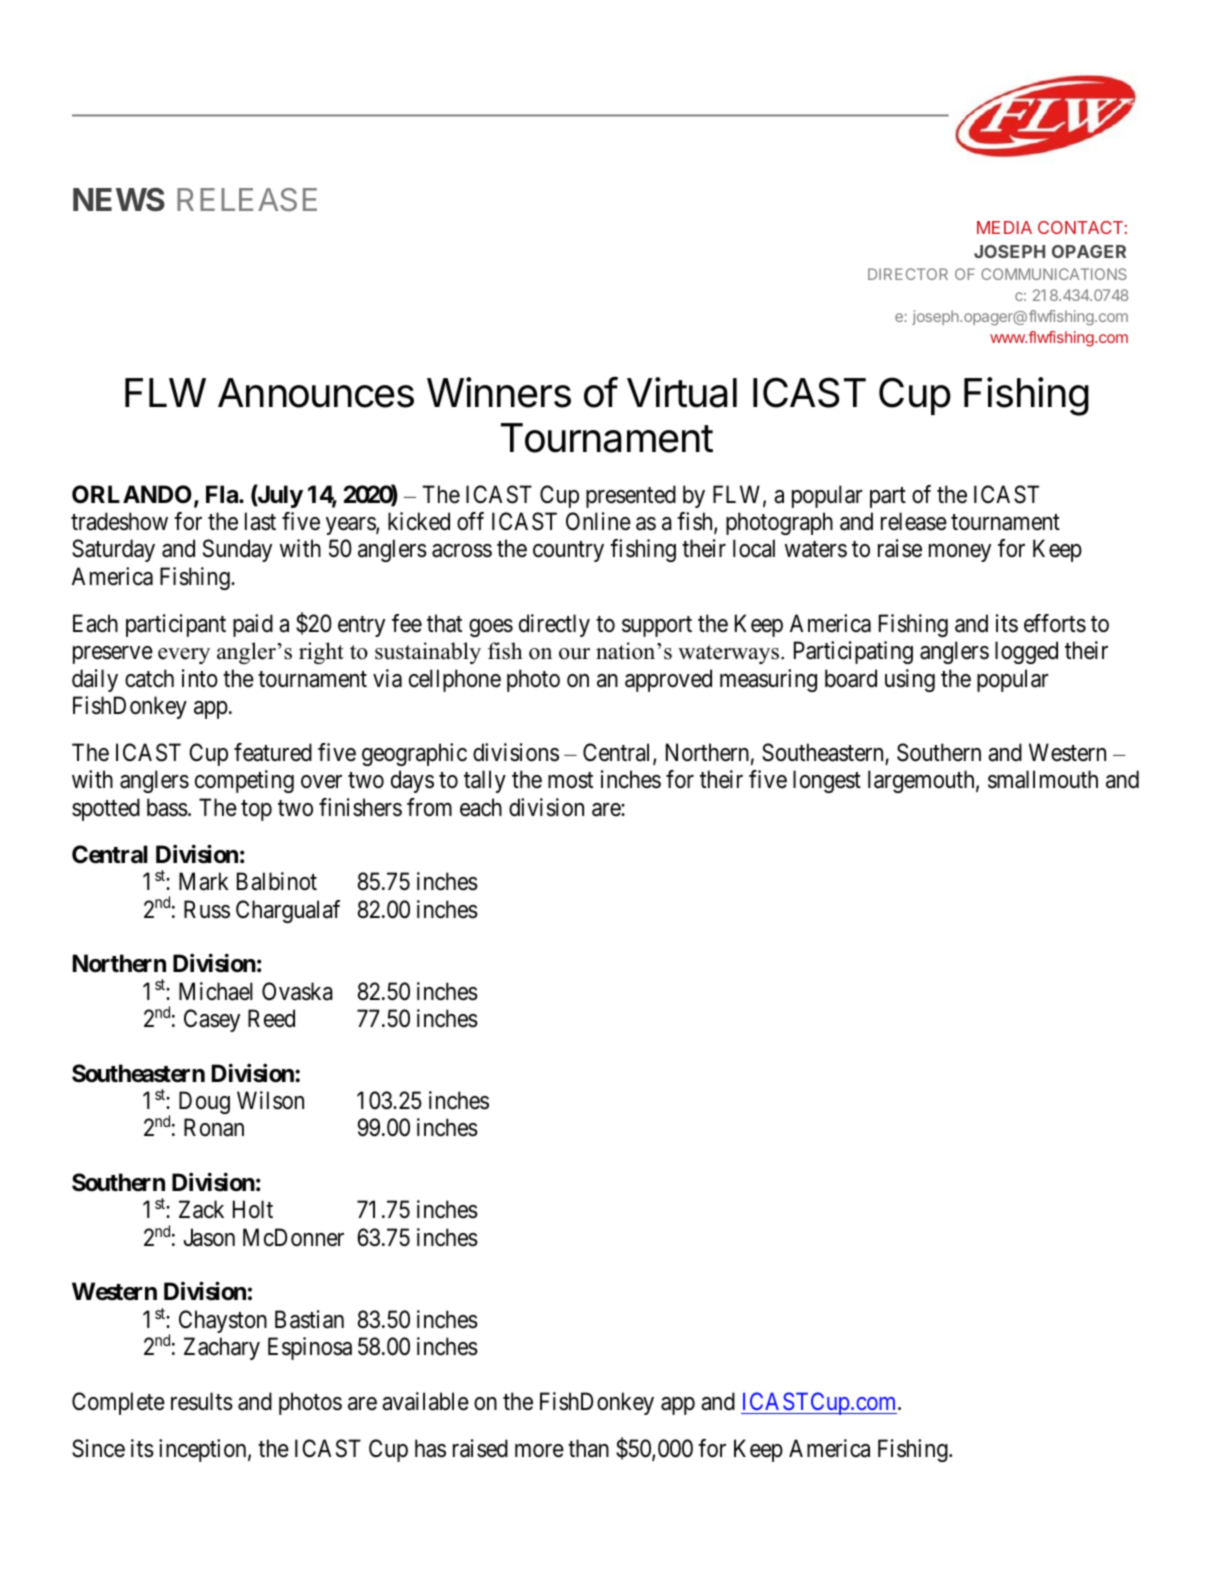 The image size is (1212, 1569). What do you see at coordinates (910, 680) in the screenshot?
I see `using` at bounding box center [910, 680].
